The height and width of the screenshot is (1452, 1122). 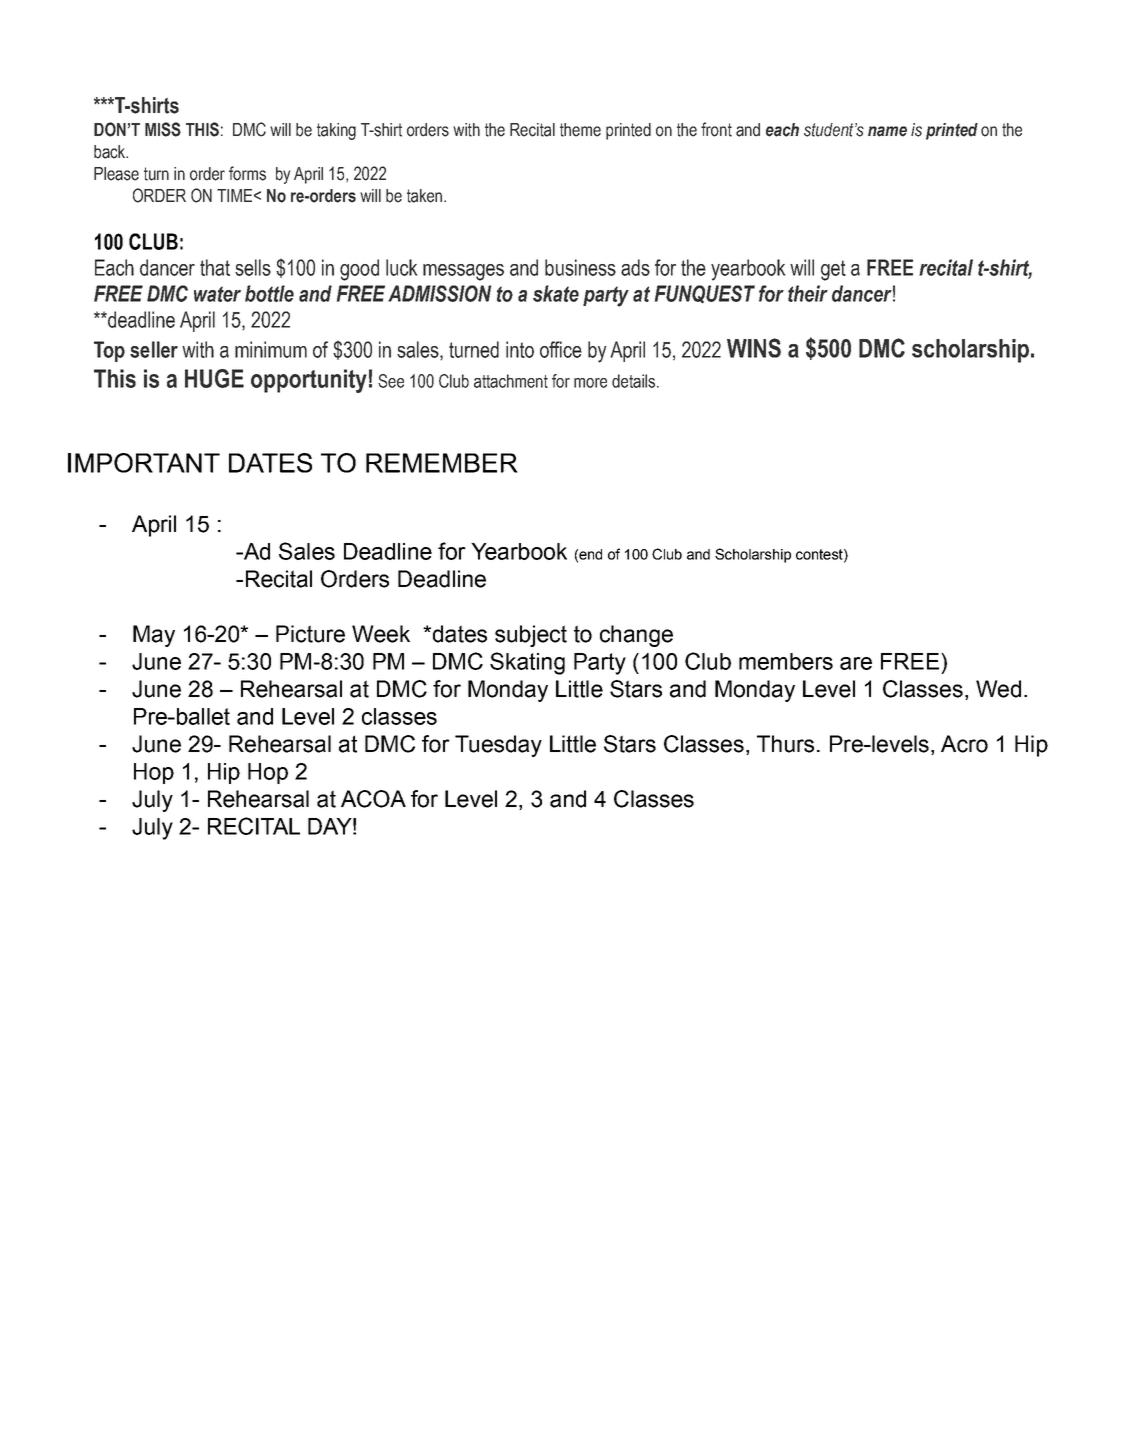 I want to click on WINS, so click(x=754, y=348).
